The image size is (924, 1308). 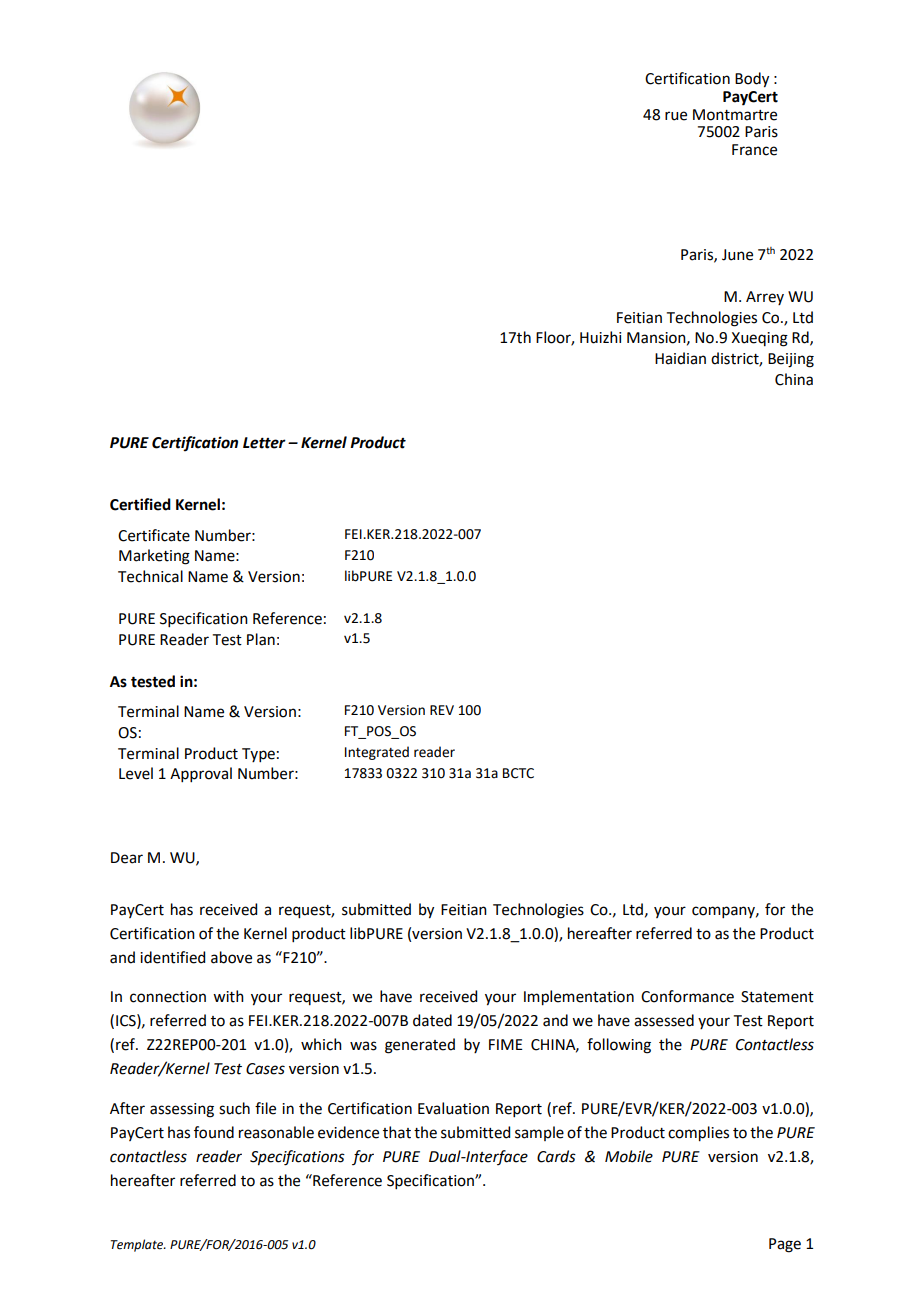 I want to click on Template, so click(x=138, y=1245).
